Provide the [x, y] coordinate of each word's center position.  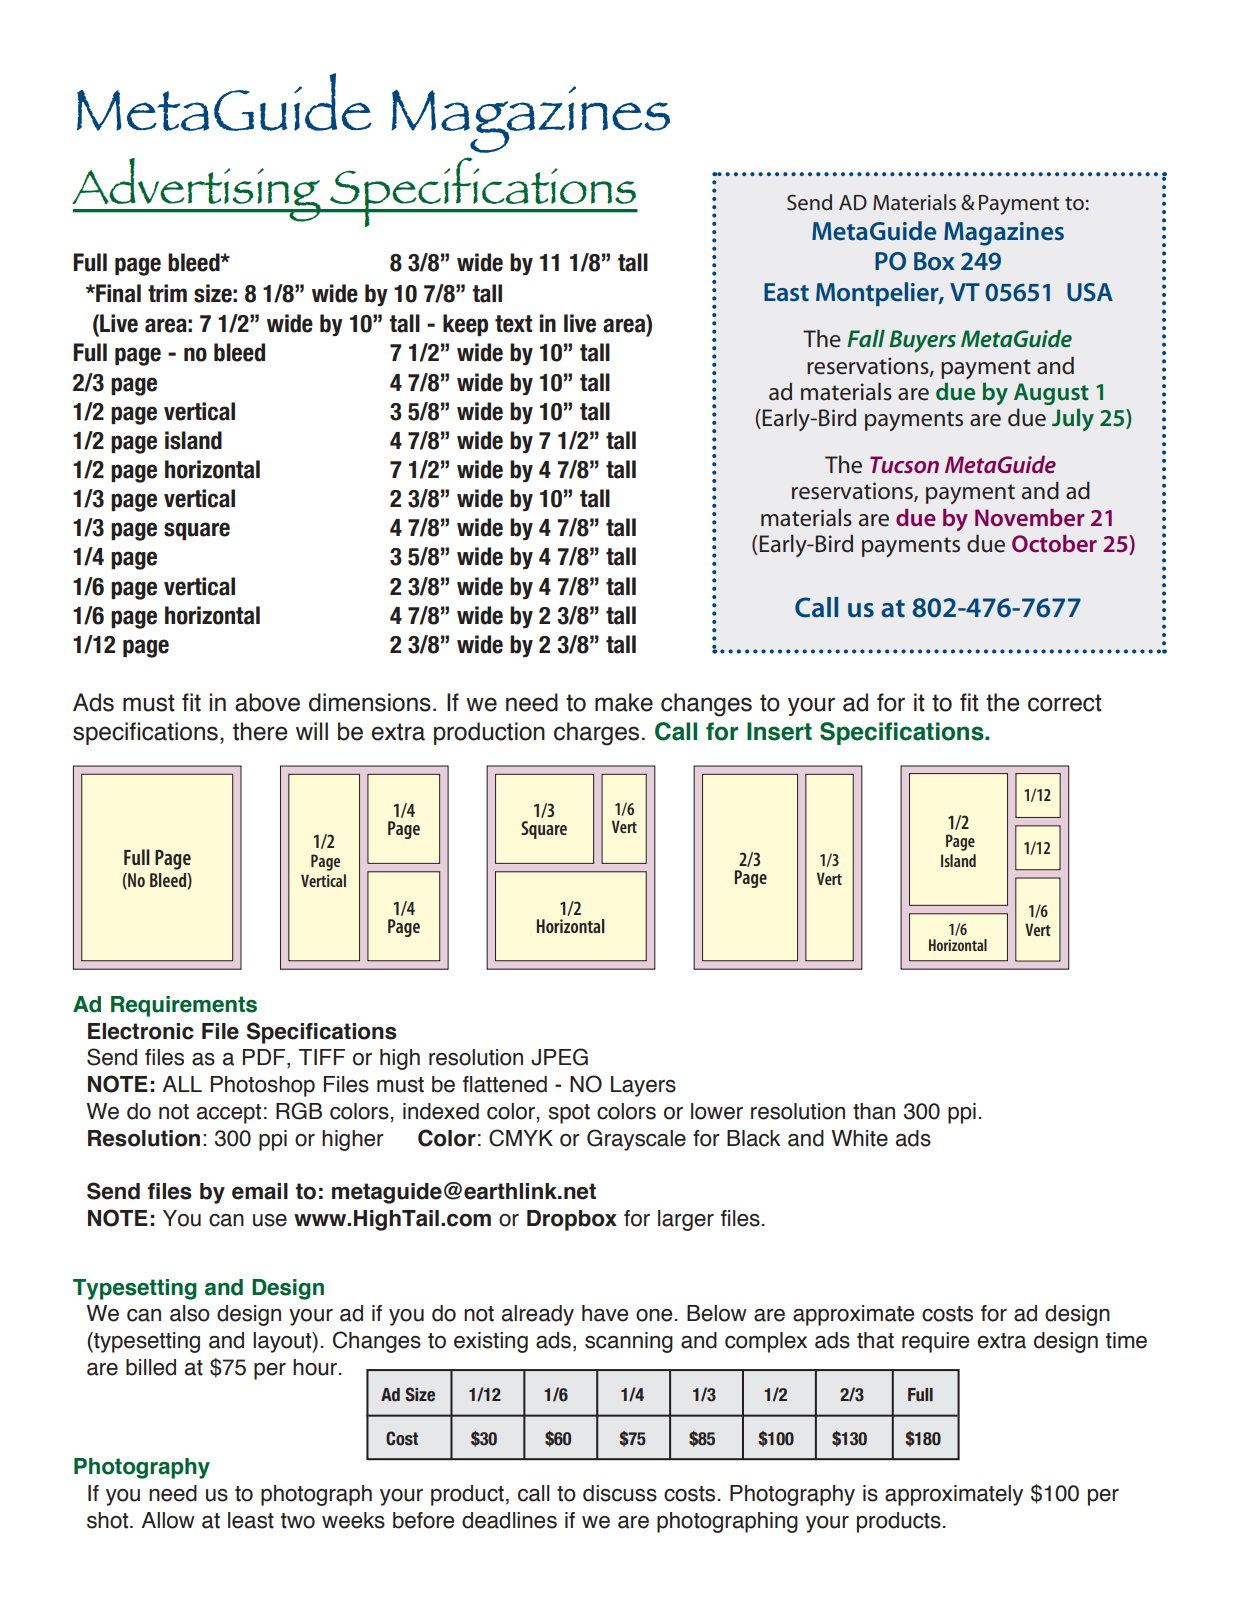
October [1054, 543]
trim [167, 293]
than [874, 1111]
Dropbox [572, 1220]
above [267, 702]
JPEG [559, 1057]
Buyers [922, 341]
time [1126, 1340]
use [270, 1220]
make [624, 702]
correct [1065, 703]
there [260, 731]
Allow [168, 1520]
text [514, 324]
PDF [265, 1058]
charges [596, 734]
